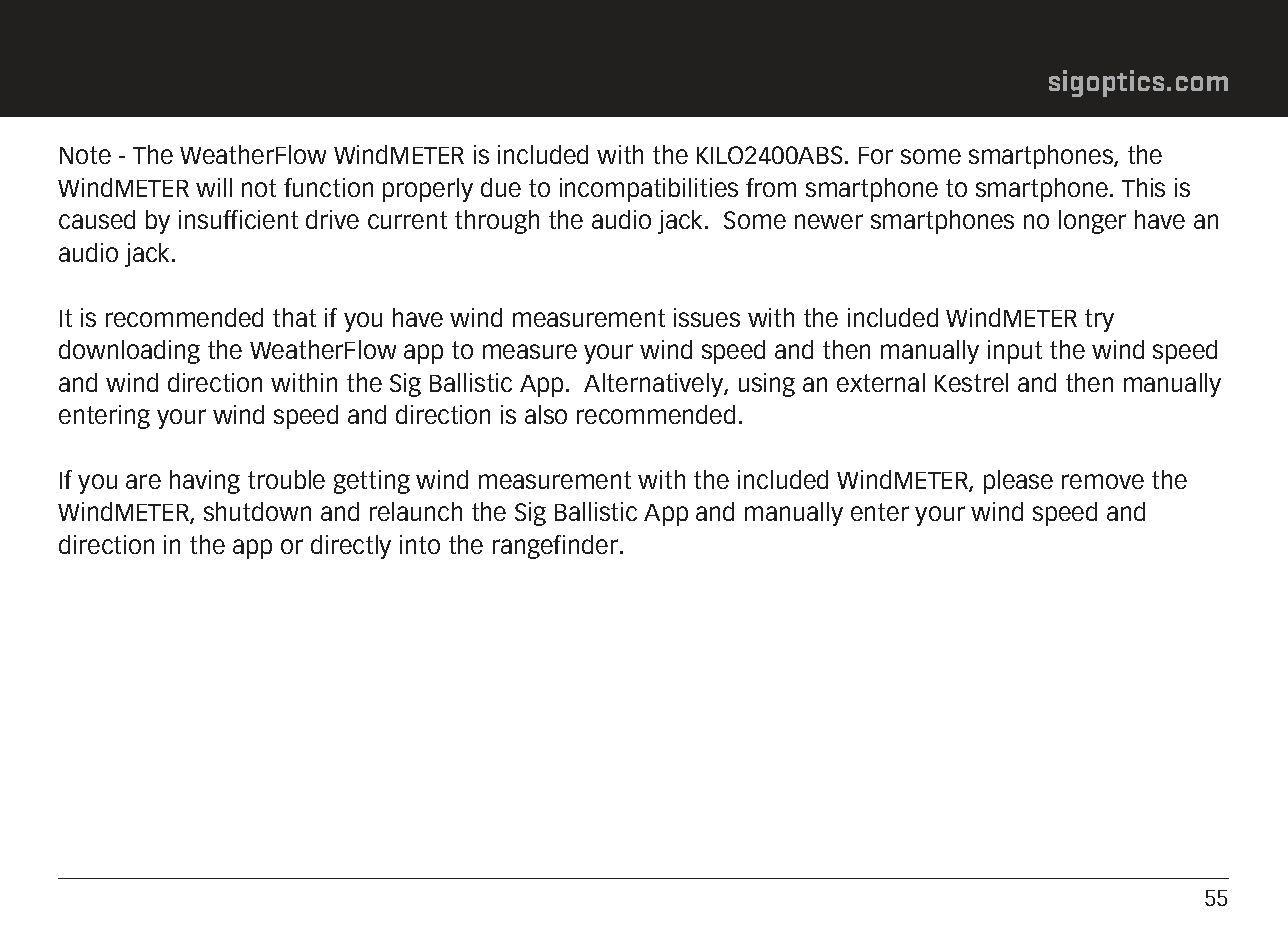  Describe the element at coordinates (214, 187) in the page. I see `will` at that location.
